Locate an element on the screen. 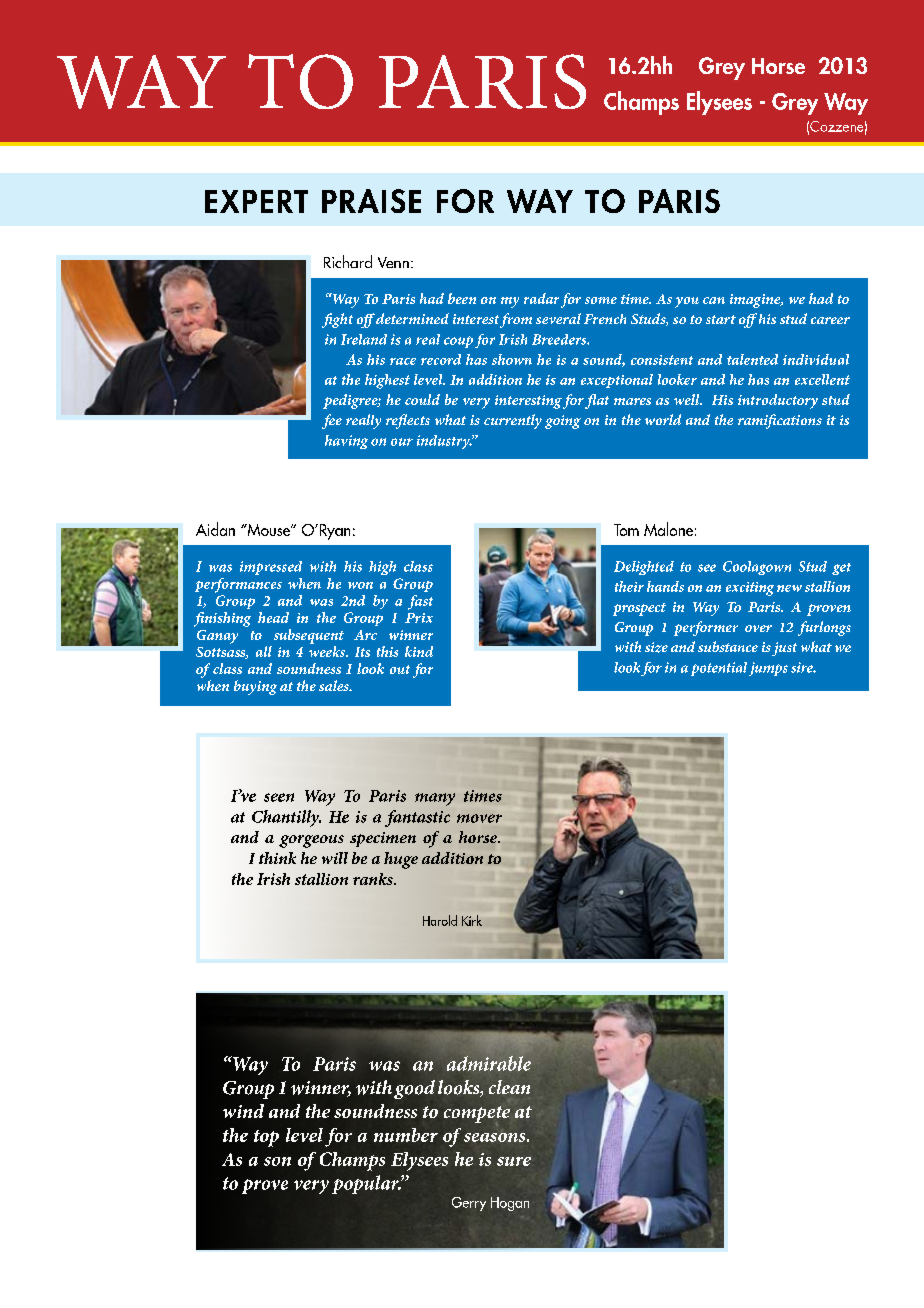 The width and height of the screenshot is (924, 1308). can is located at coordinates (714, 300).
